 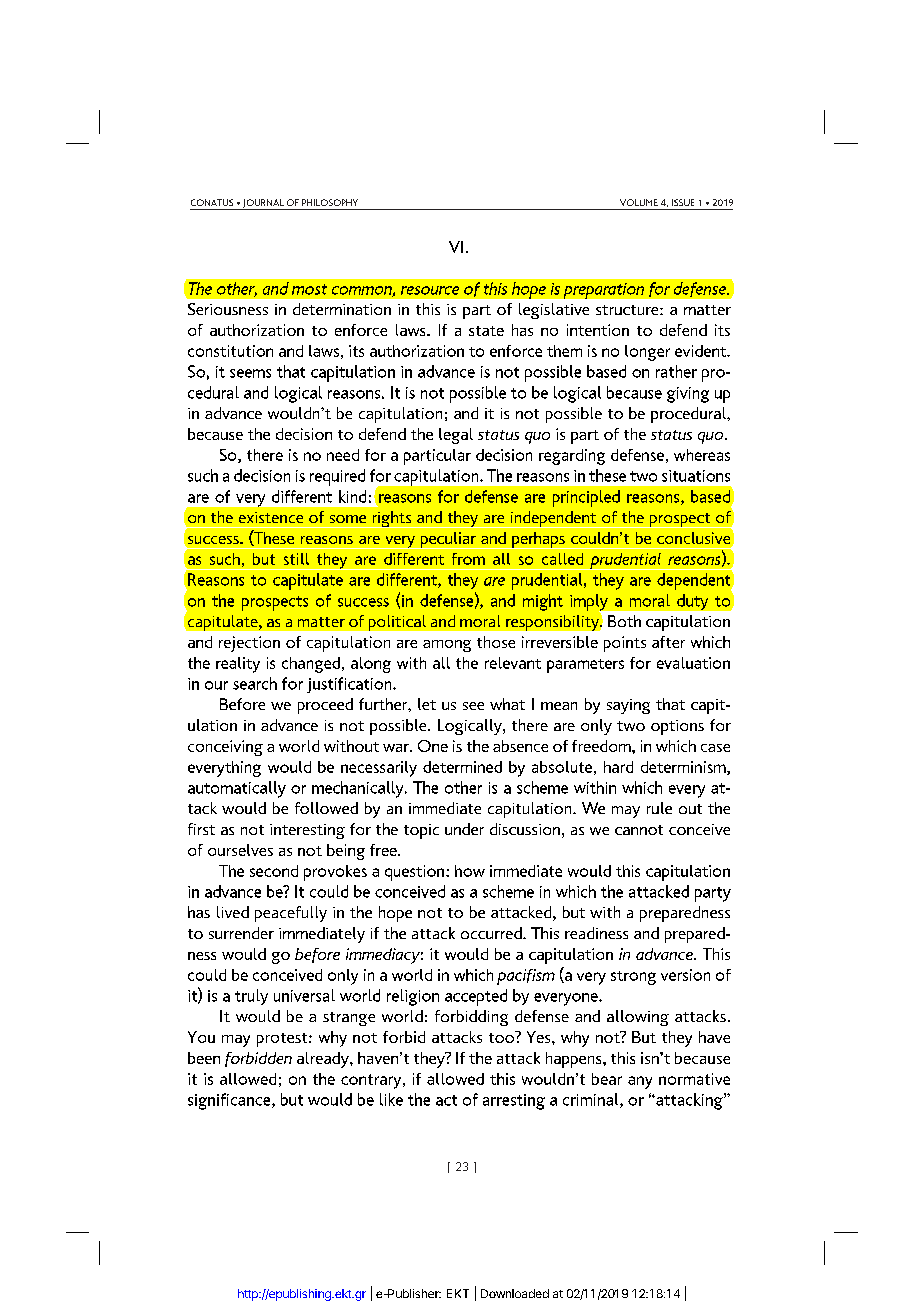 I want to click on resource, so click(x=430, y=290).
